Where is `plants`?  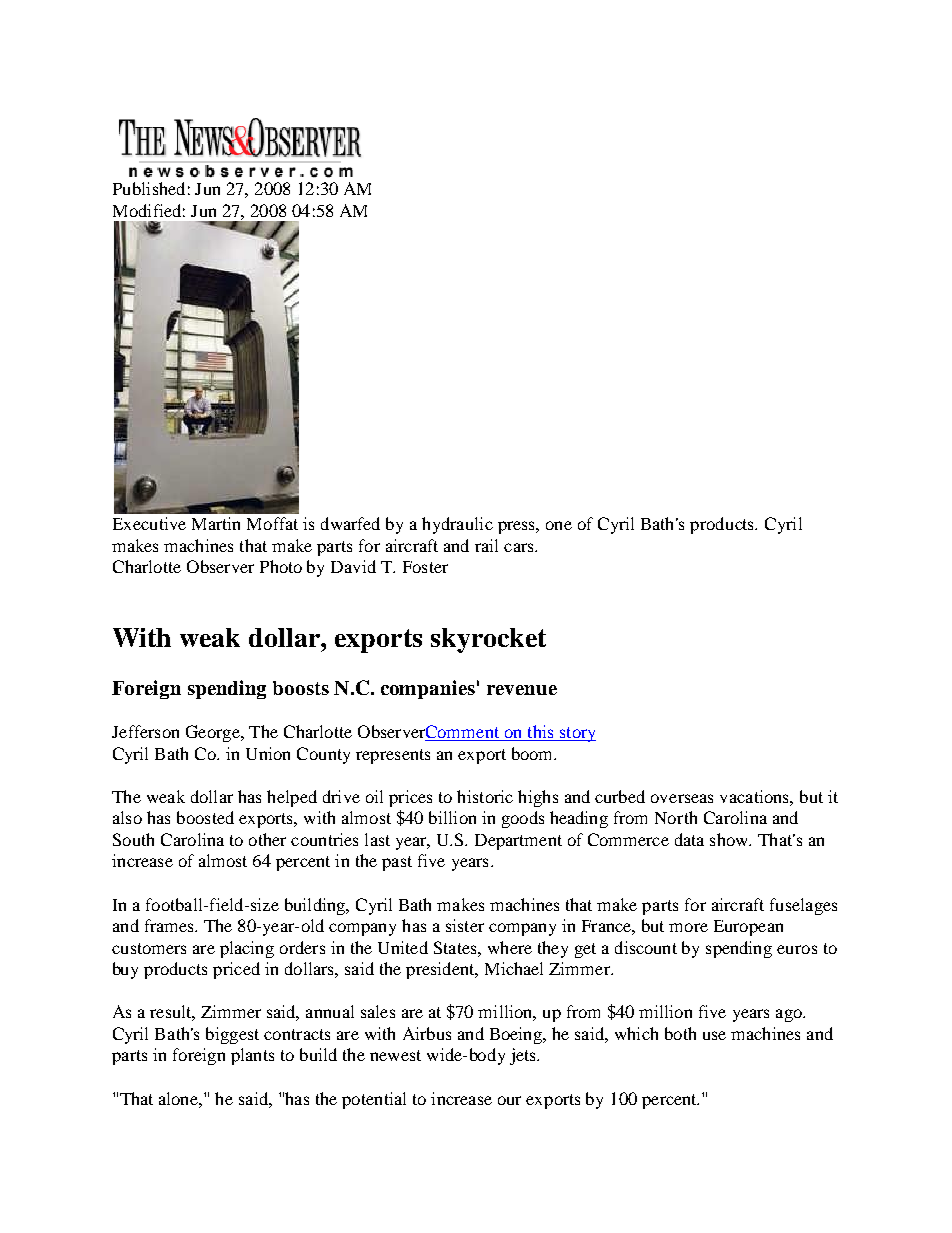
plants is located at coordinates (252, 1056).
